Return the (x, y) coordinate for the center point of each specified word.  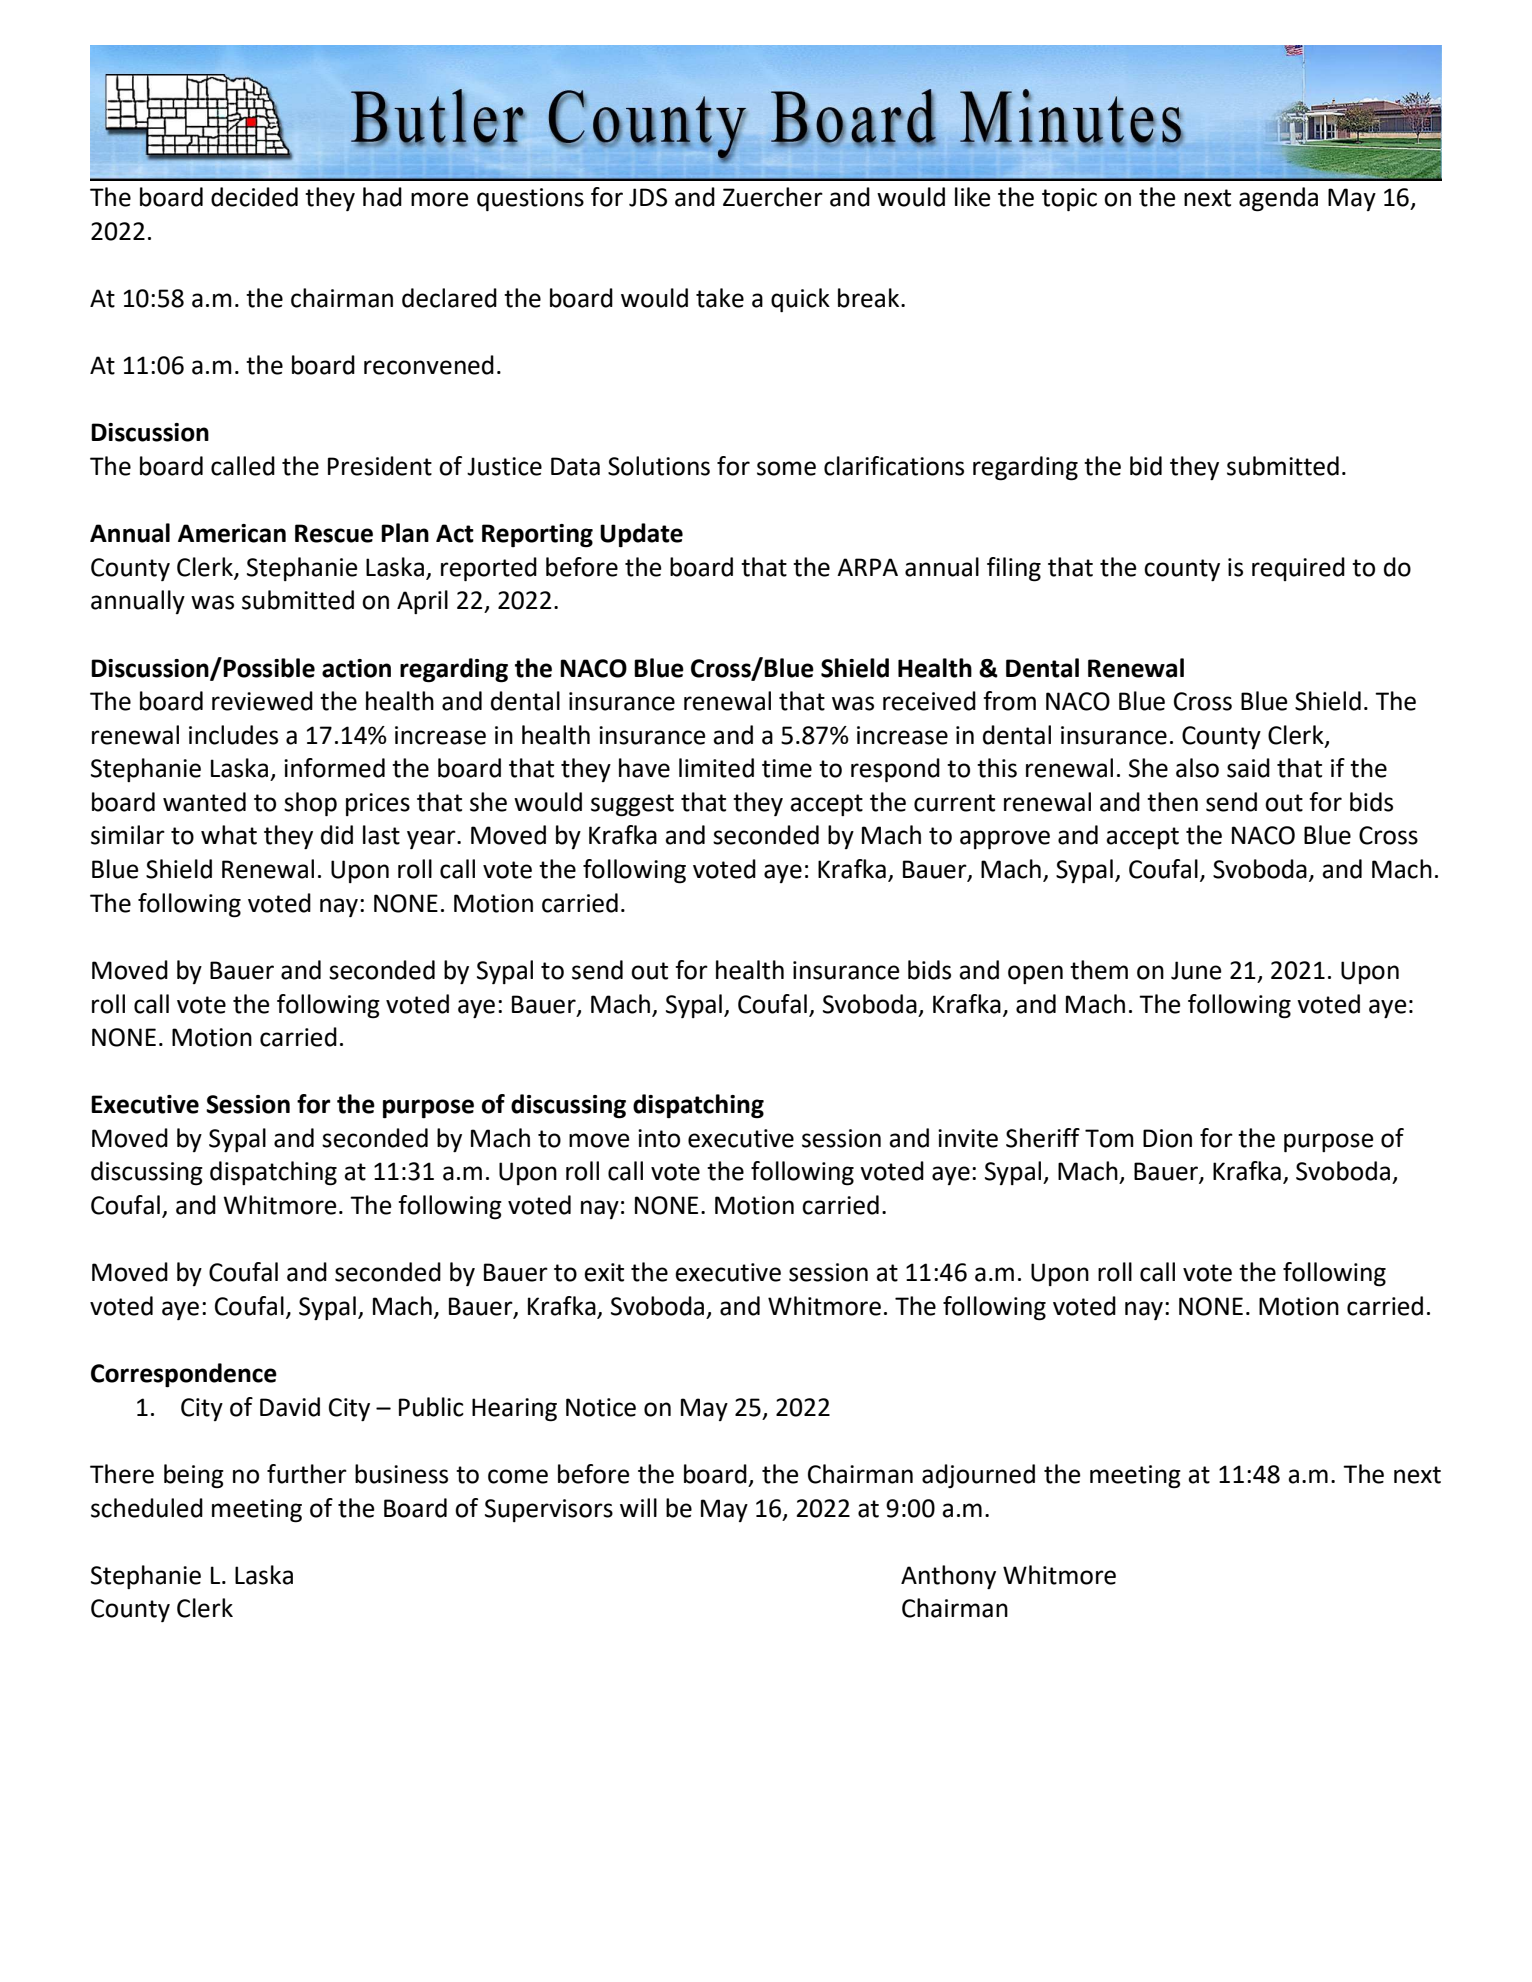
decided (254, 197)
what (229, 835)
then (1172, 802)
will (638, 1507)
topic (1069, 199)
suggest (632, 805)
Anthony (948, 1577)
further (307, 1474)
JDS (648, 197)
